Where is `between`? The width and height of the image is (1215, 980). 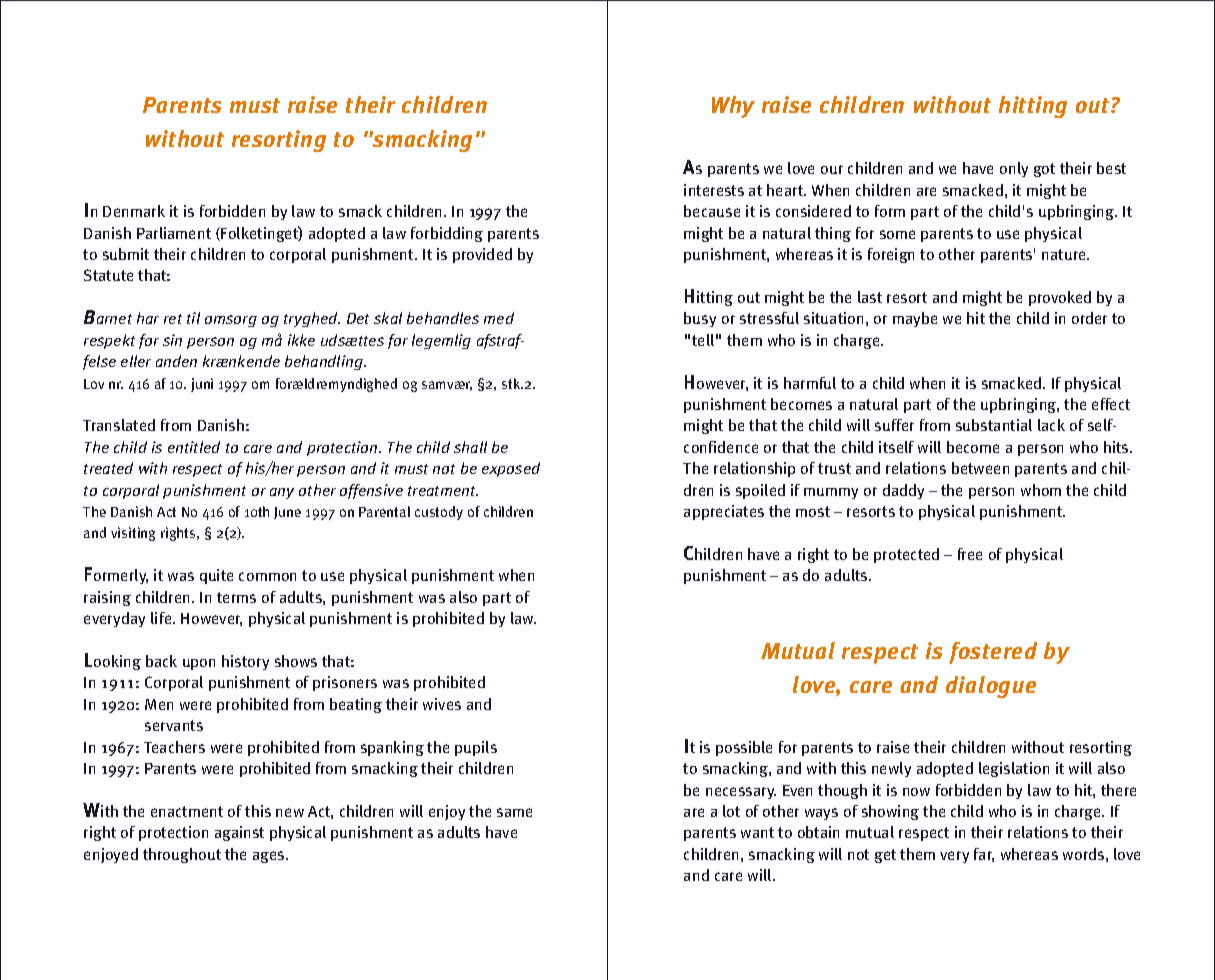 between is located at coordinates (980, 468).
